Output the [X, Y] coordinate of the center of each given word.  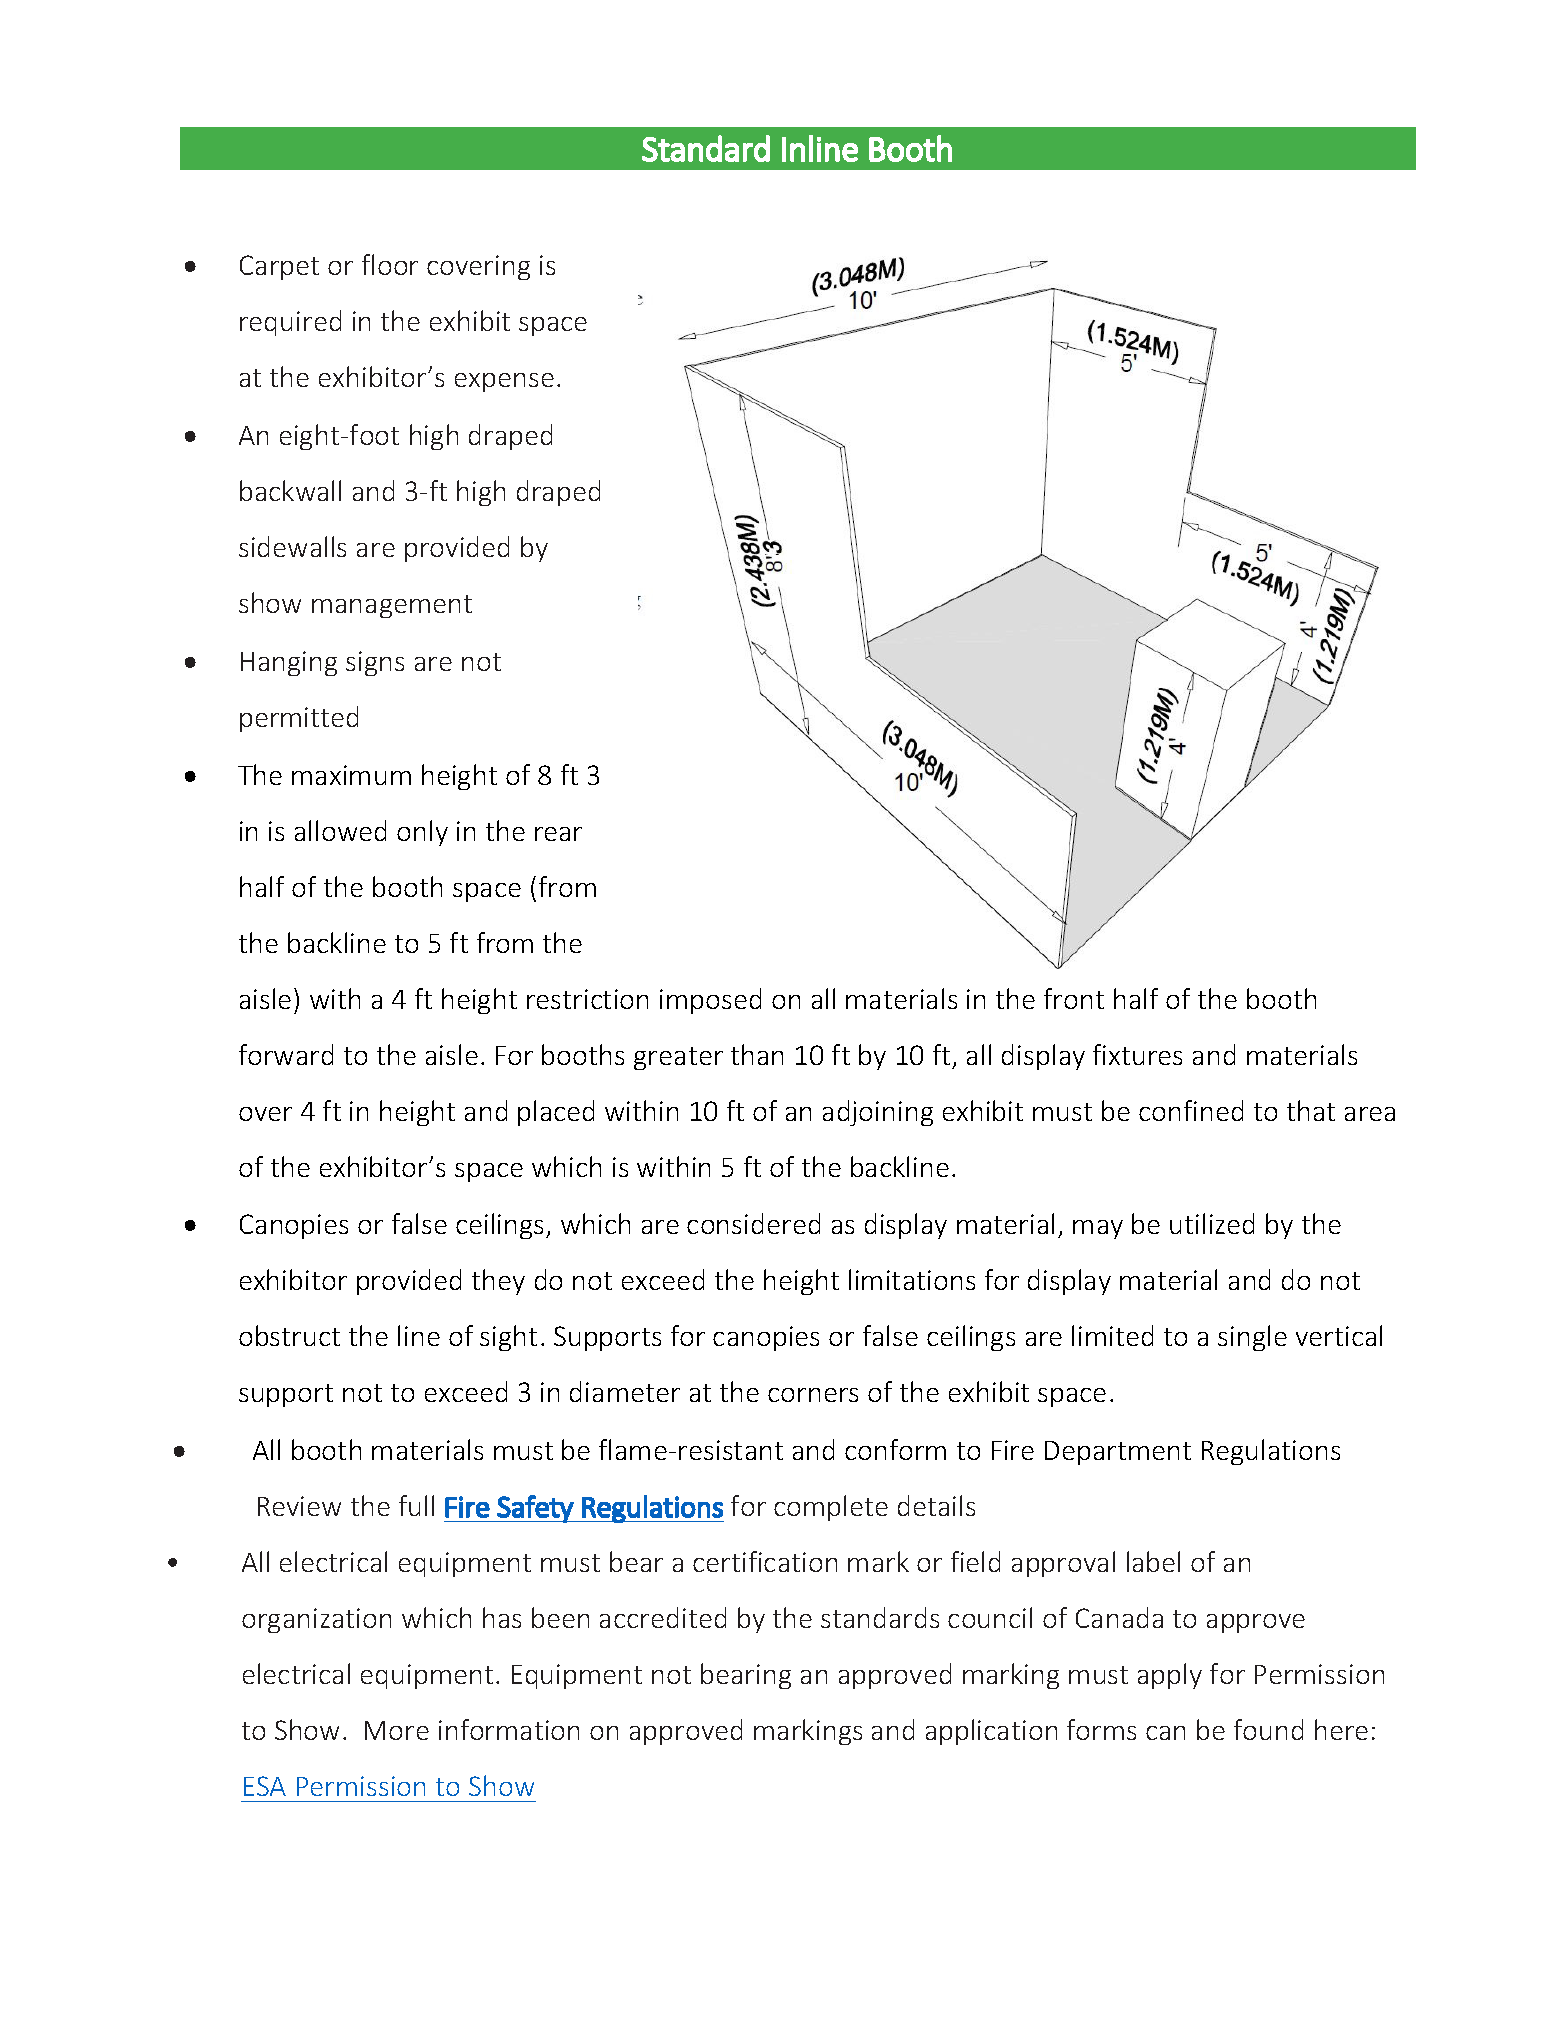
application [991, 1732]
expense [504, 382]
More [397, 1730]
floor [390, 264]
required [290, 323]
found [1268, 1729]
